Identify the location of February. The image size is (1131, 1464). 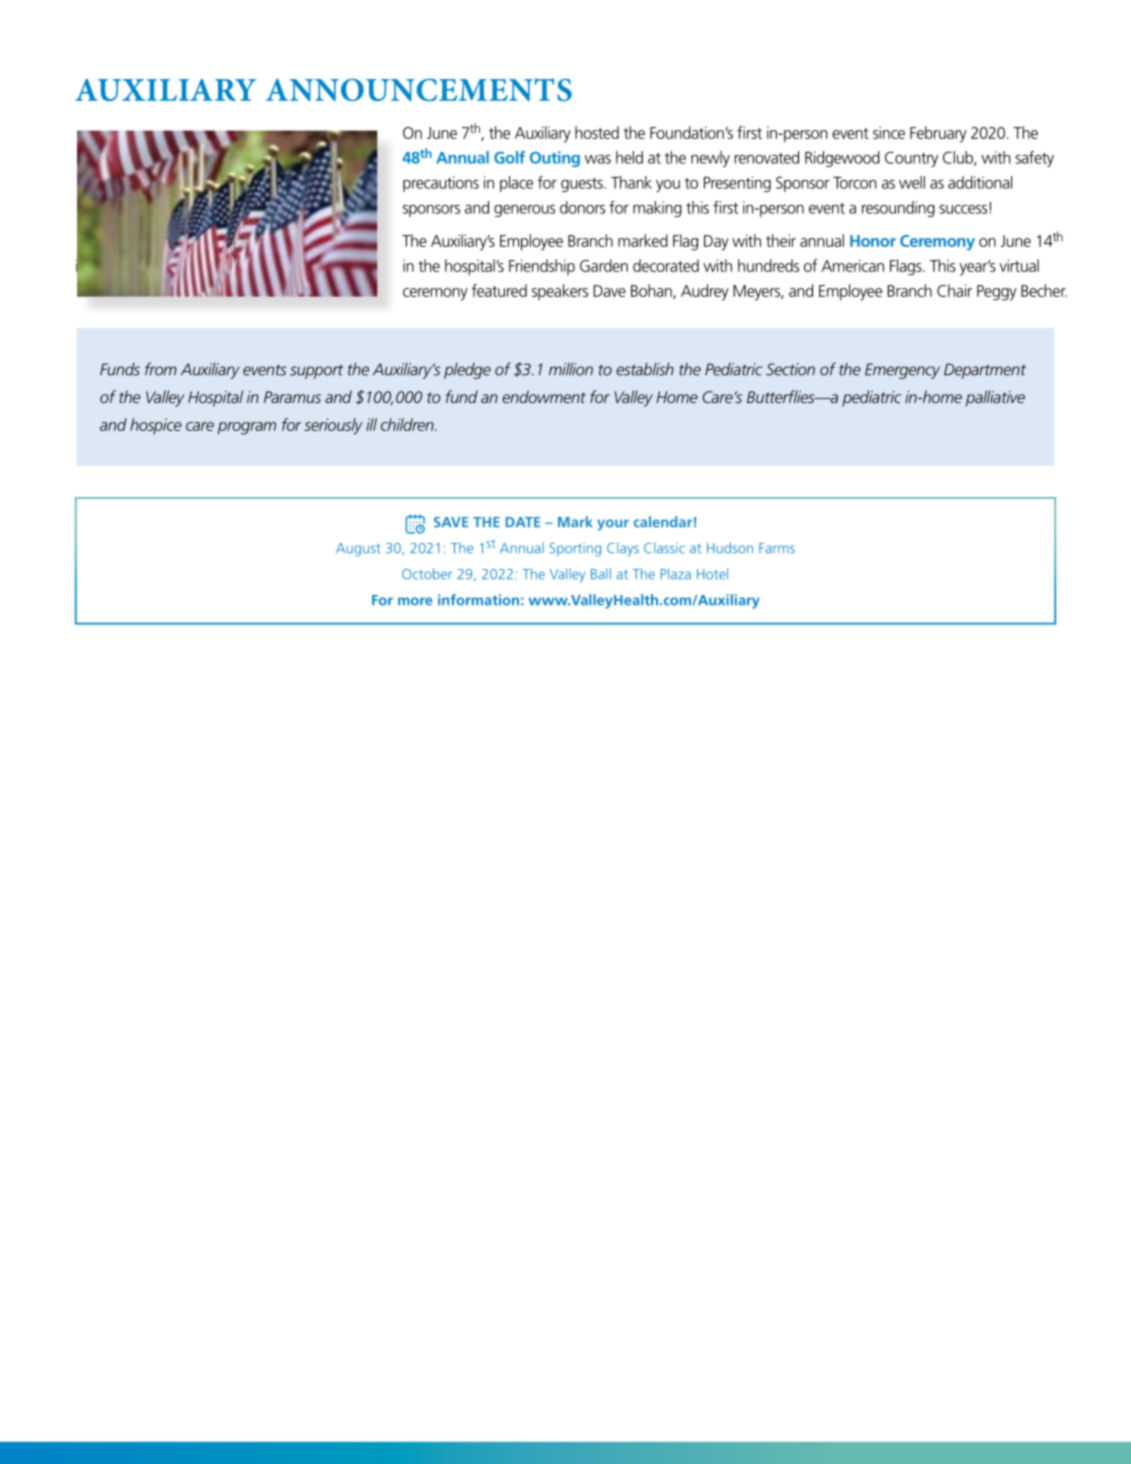
(938, 134).
